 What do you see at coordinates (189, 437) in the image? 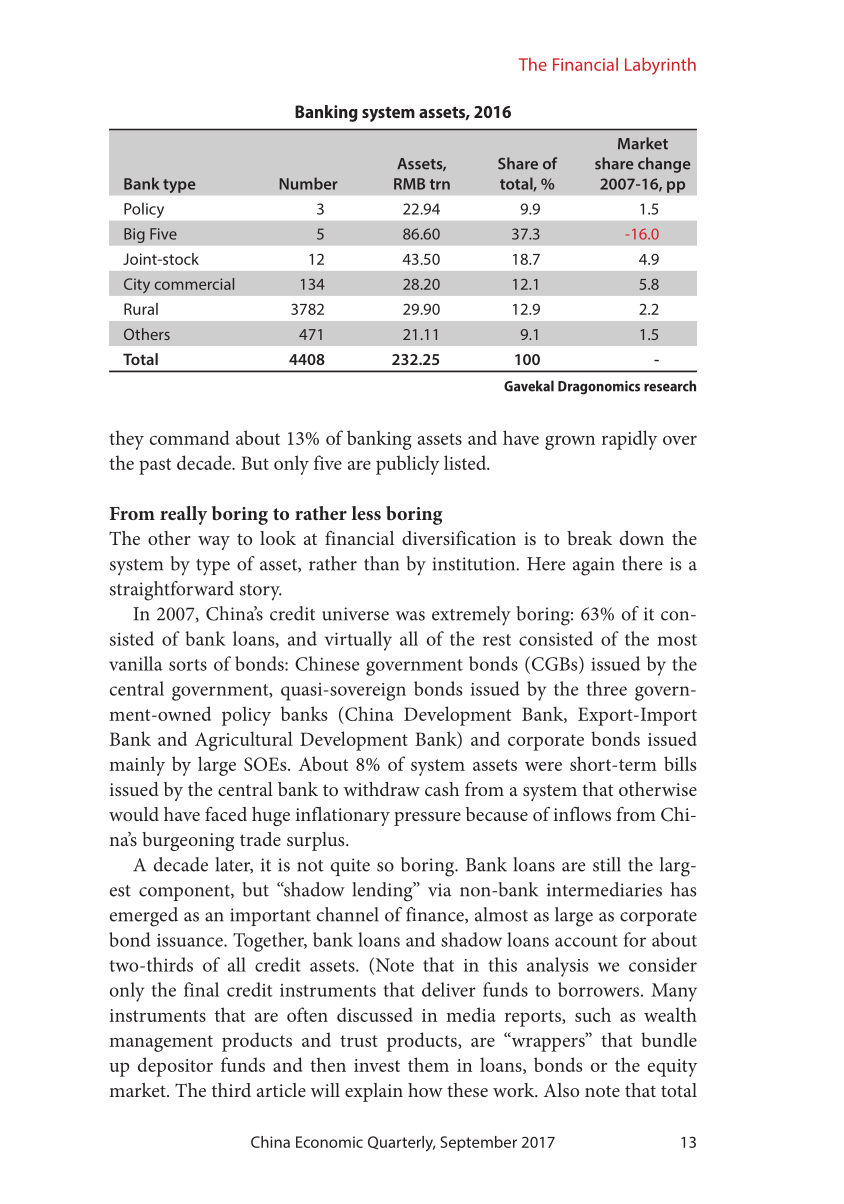
I see `command` at bounding box center [189, 437].
